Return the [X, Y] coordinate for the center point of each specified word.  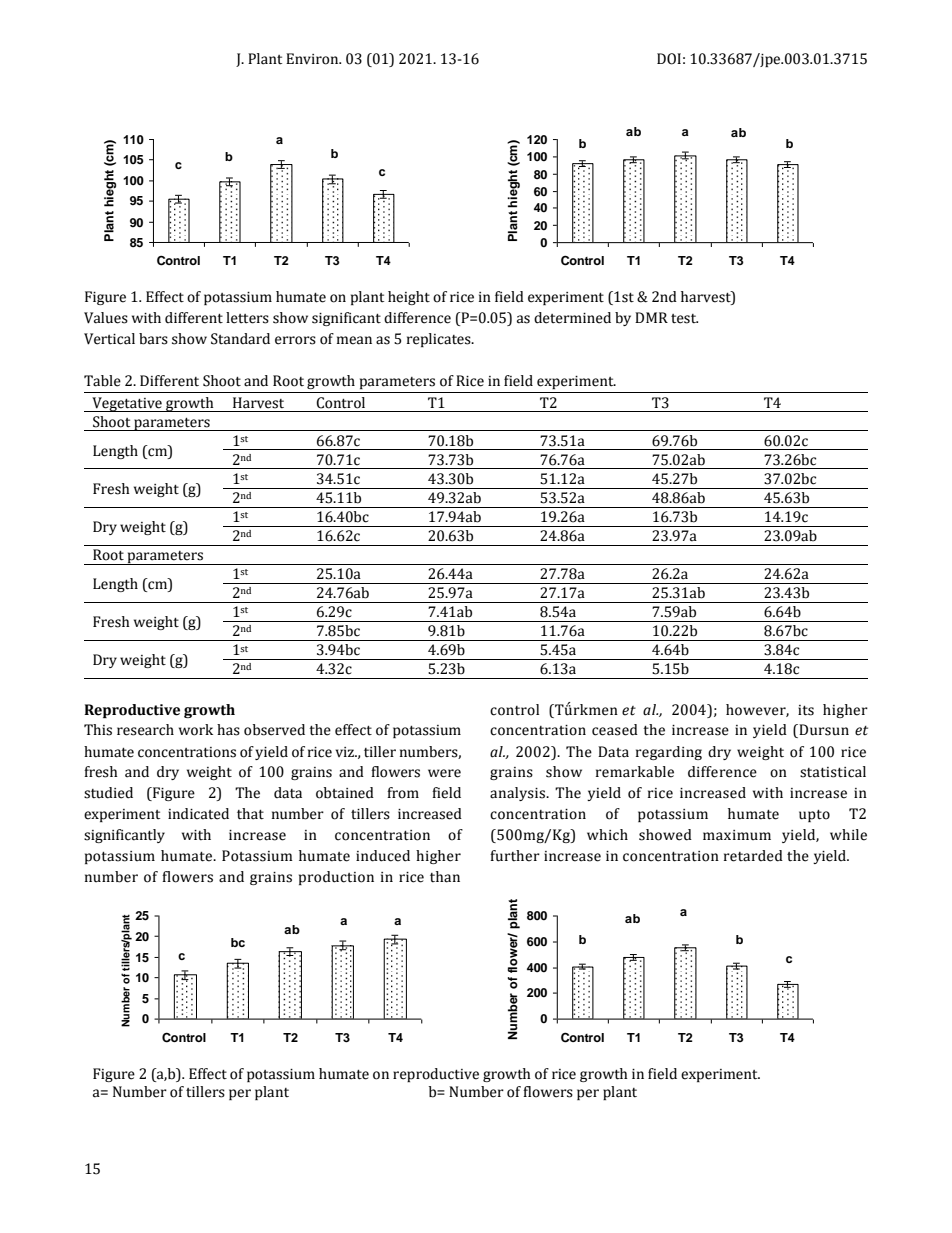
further [515, 856]
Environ [313, 59]
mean [354, 340]
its [806, 710]
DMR [651, 317]
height [409, 298]
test [684, 319]
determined [572, 318]
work [196, 730]
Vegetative [127, 404]
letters [247, 318]
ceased [615, 730]
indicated [198, 814]
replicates [440, 340]
